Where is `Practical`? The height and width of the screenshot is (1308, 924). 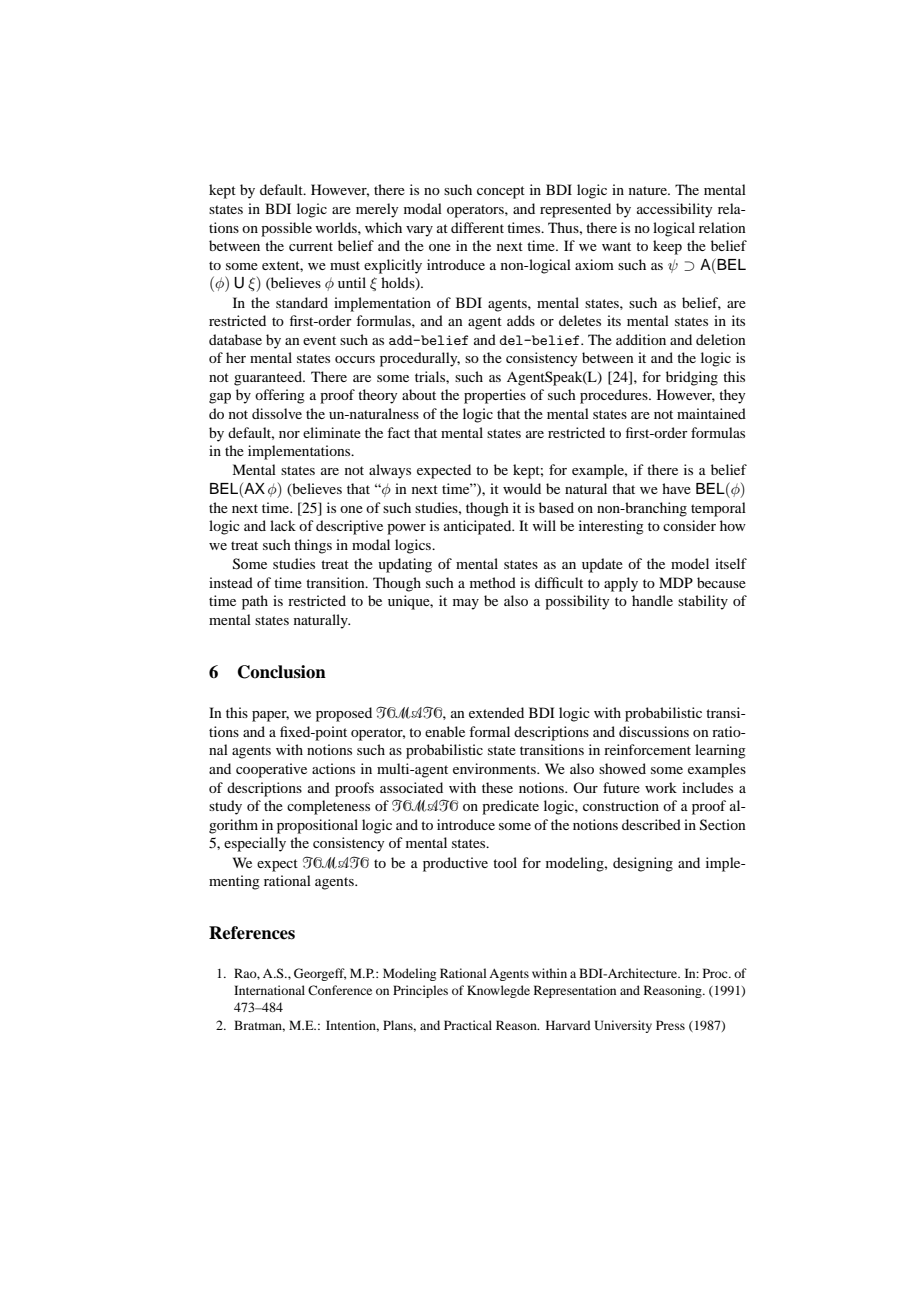
Practical is located at coordinates (468, 1025).
